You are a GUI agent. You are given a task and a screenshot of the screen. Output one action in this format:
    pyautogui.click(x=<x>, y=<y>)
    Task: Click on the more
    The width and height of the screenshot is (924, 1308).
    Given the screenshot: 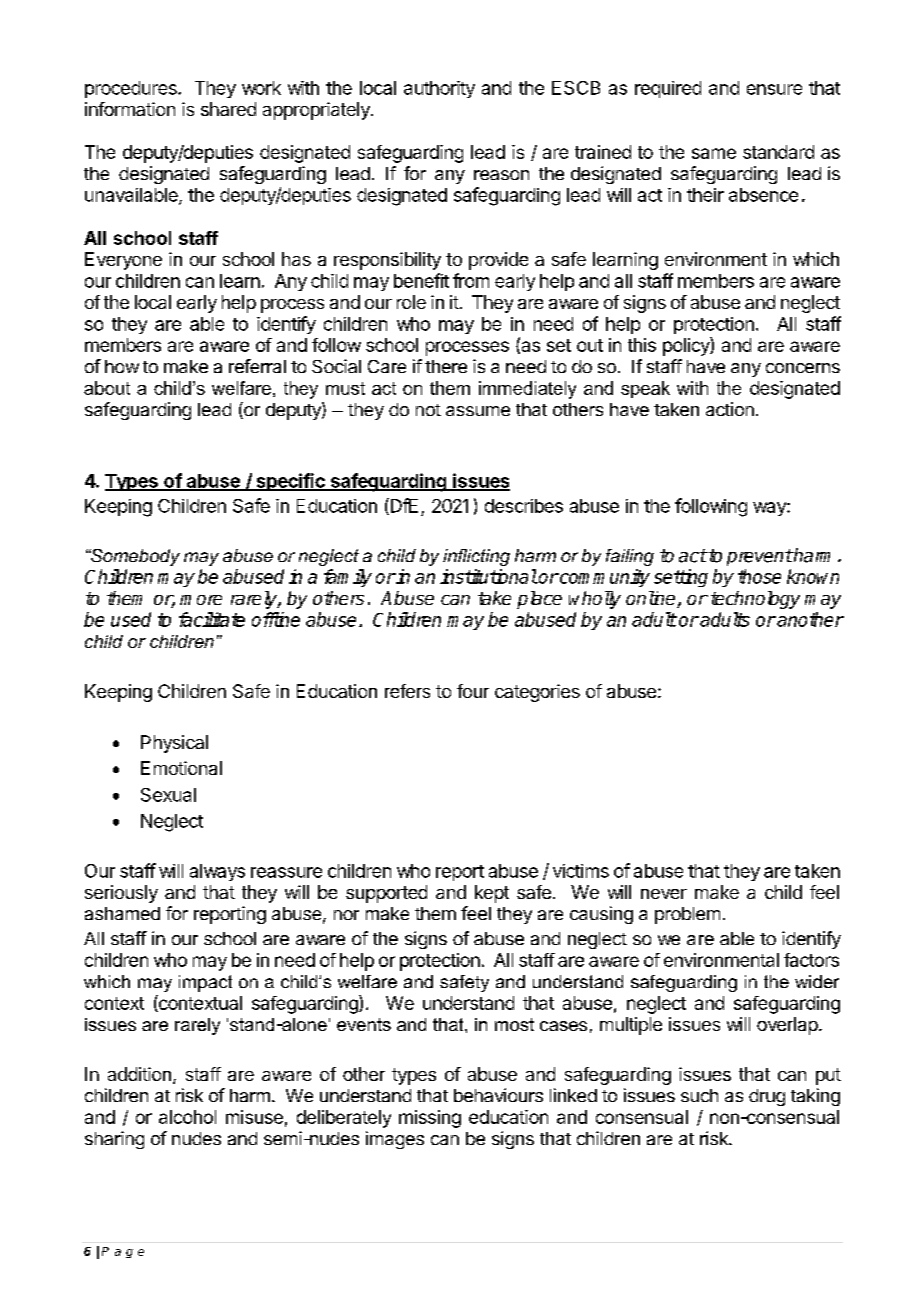 What is the action you would take?
    pyautogui.click(x=201, y=600)
